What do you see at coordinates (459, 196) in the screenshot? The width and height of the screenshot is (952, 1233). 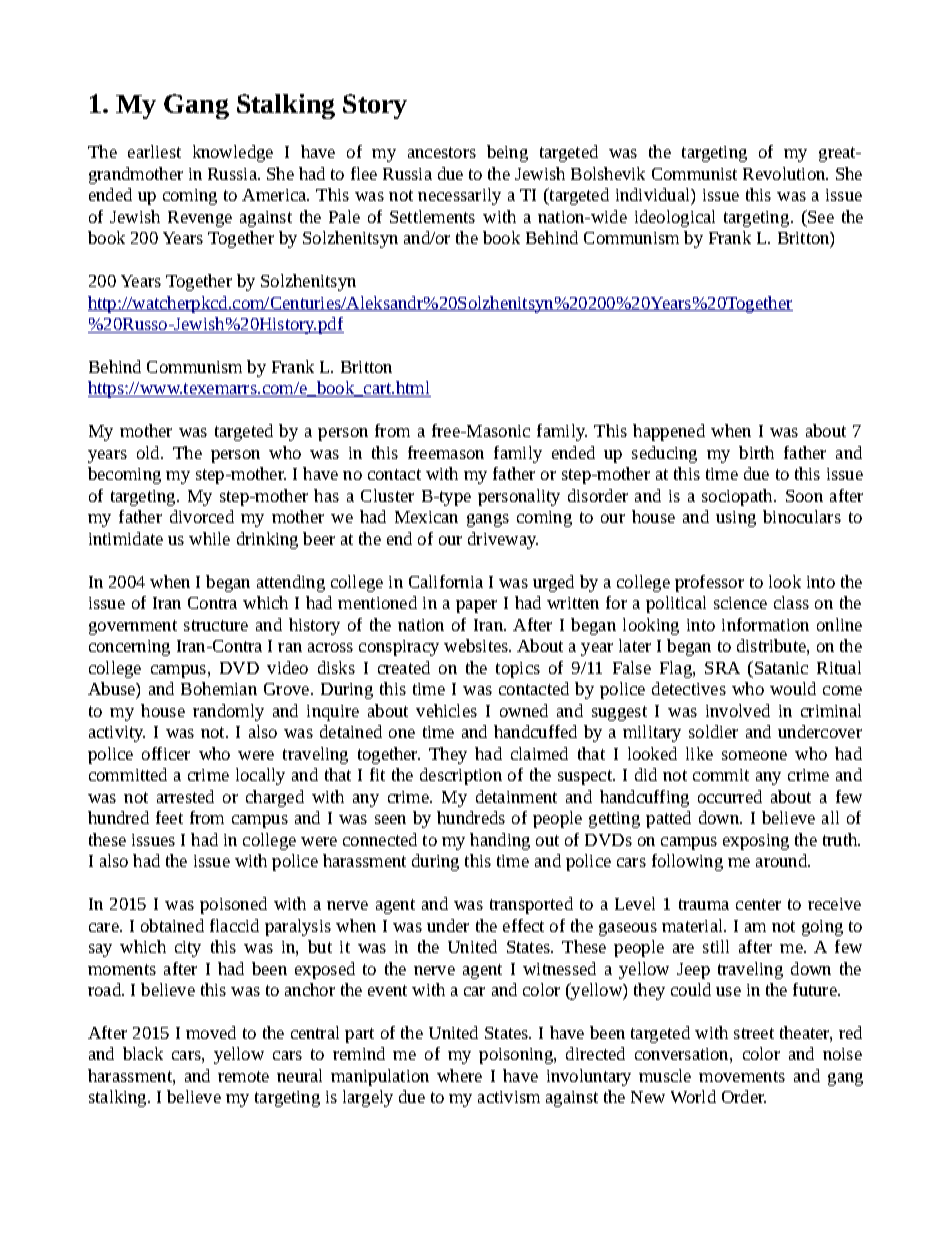 I see `necessarily` at bounding box center [459, 196].
